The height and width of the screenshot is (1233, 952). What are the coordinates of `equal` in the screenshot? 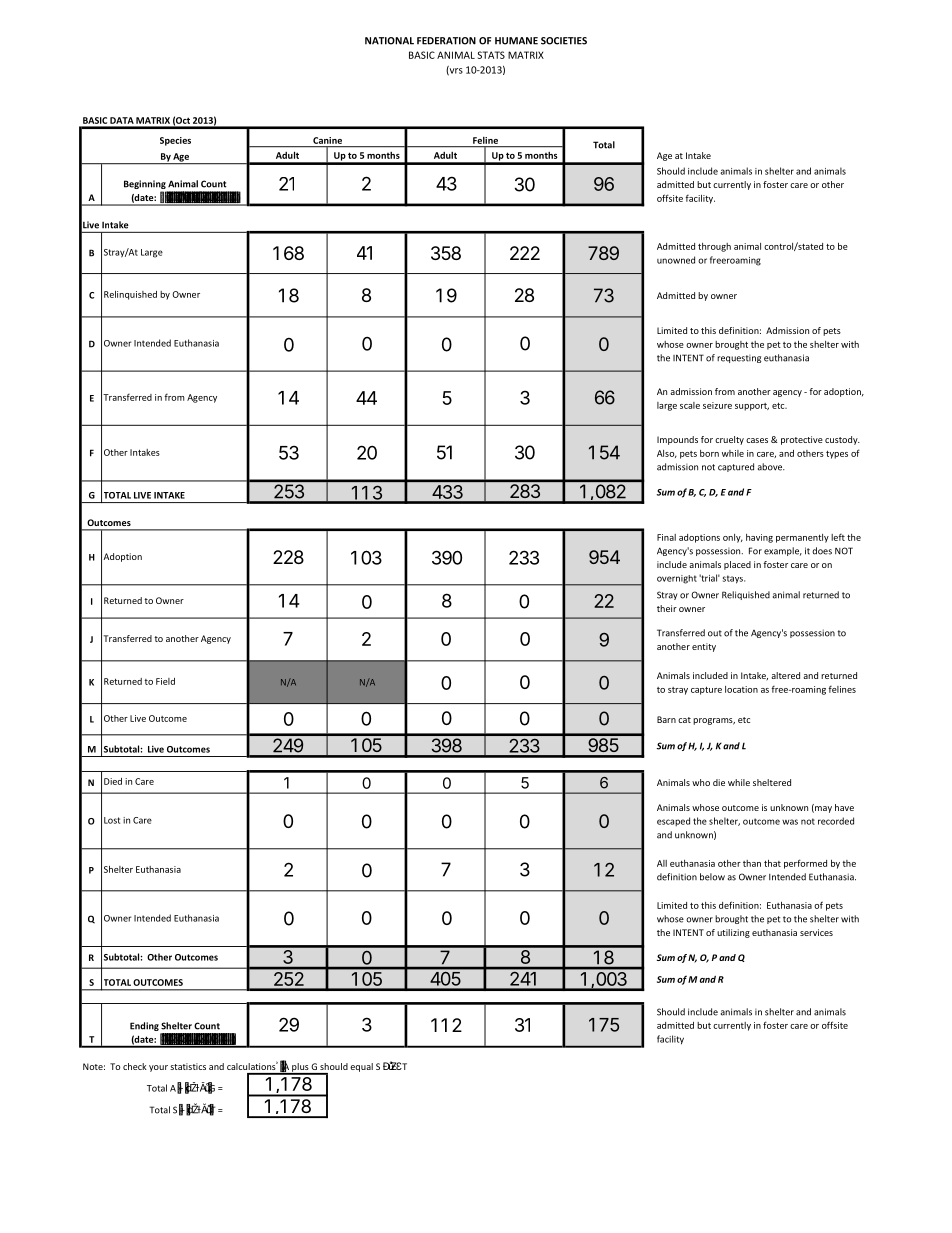 It's located at (361, 1067).
